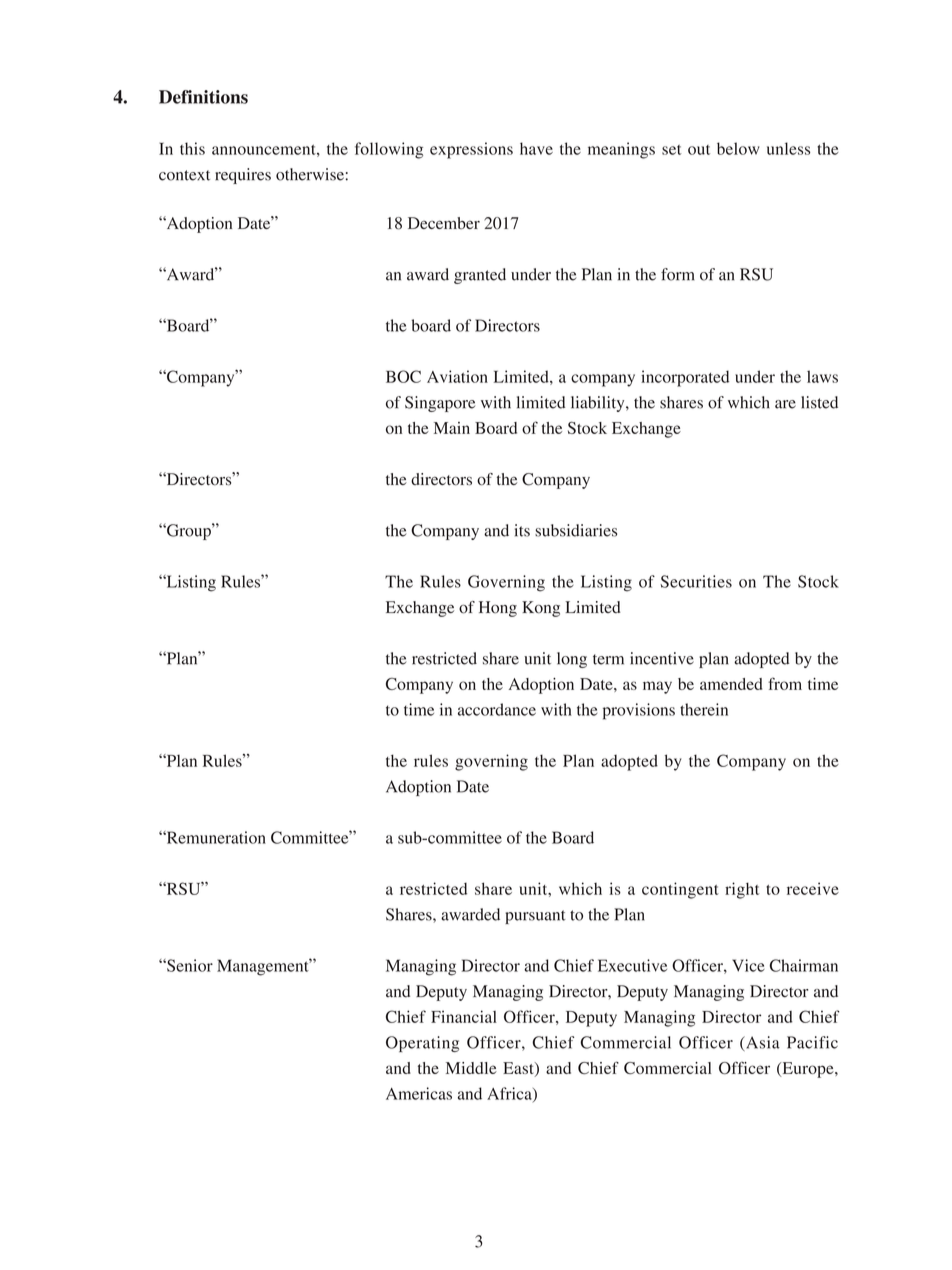 Image resolution: width=952 pixels, height=1270 pixels. Describe the element at coordinates (819, 402) in the page. I see `listed` at that location.
